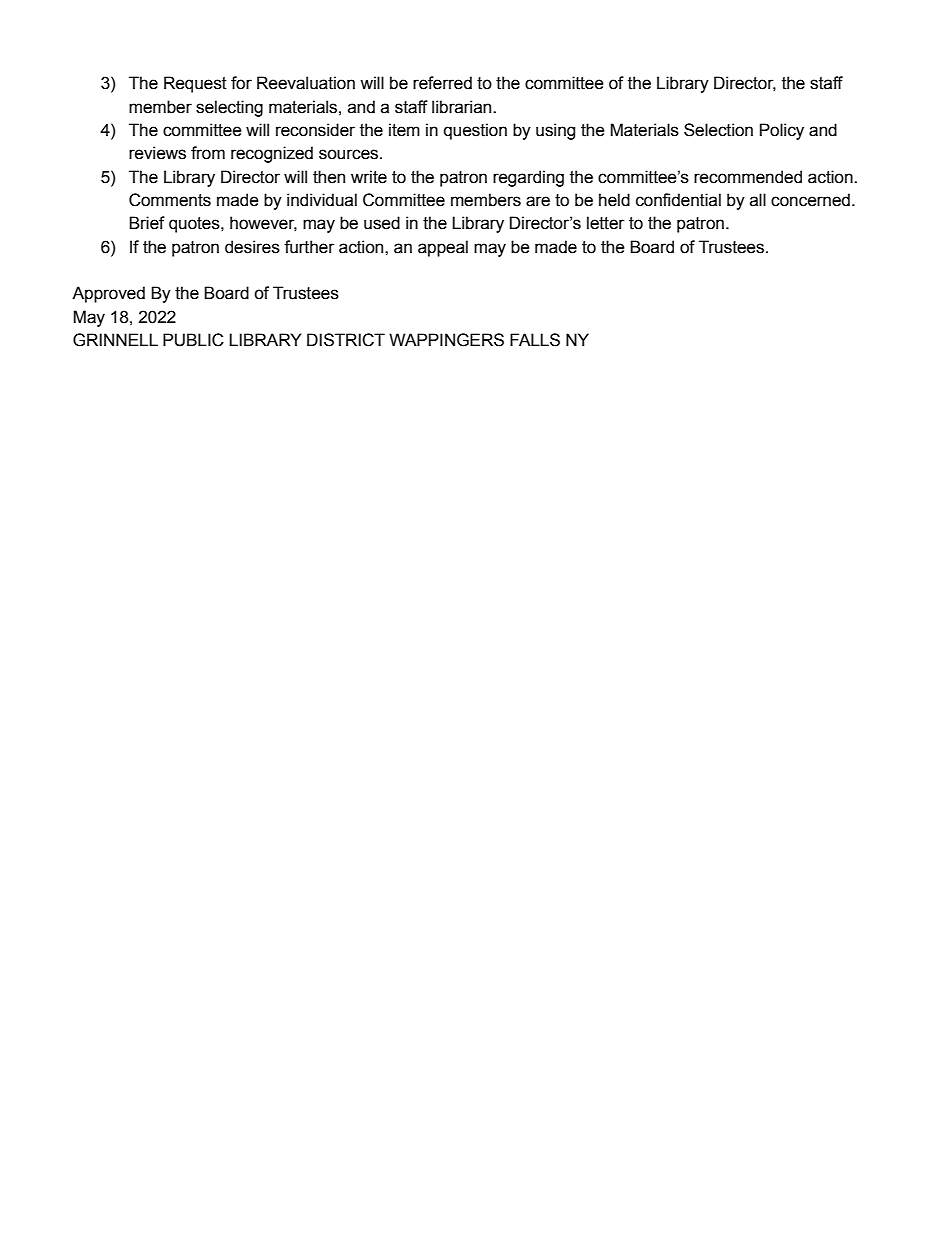 The height and width of the screenshot is (1233, 952). What do you see at coordinates (442, 83) in the screenshot?
I see `referred` at bounding box center [442, 83].
